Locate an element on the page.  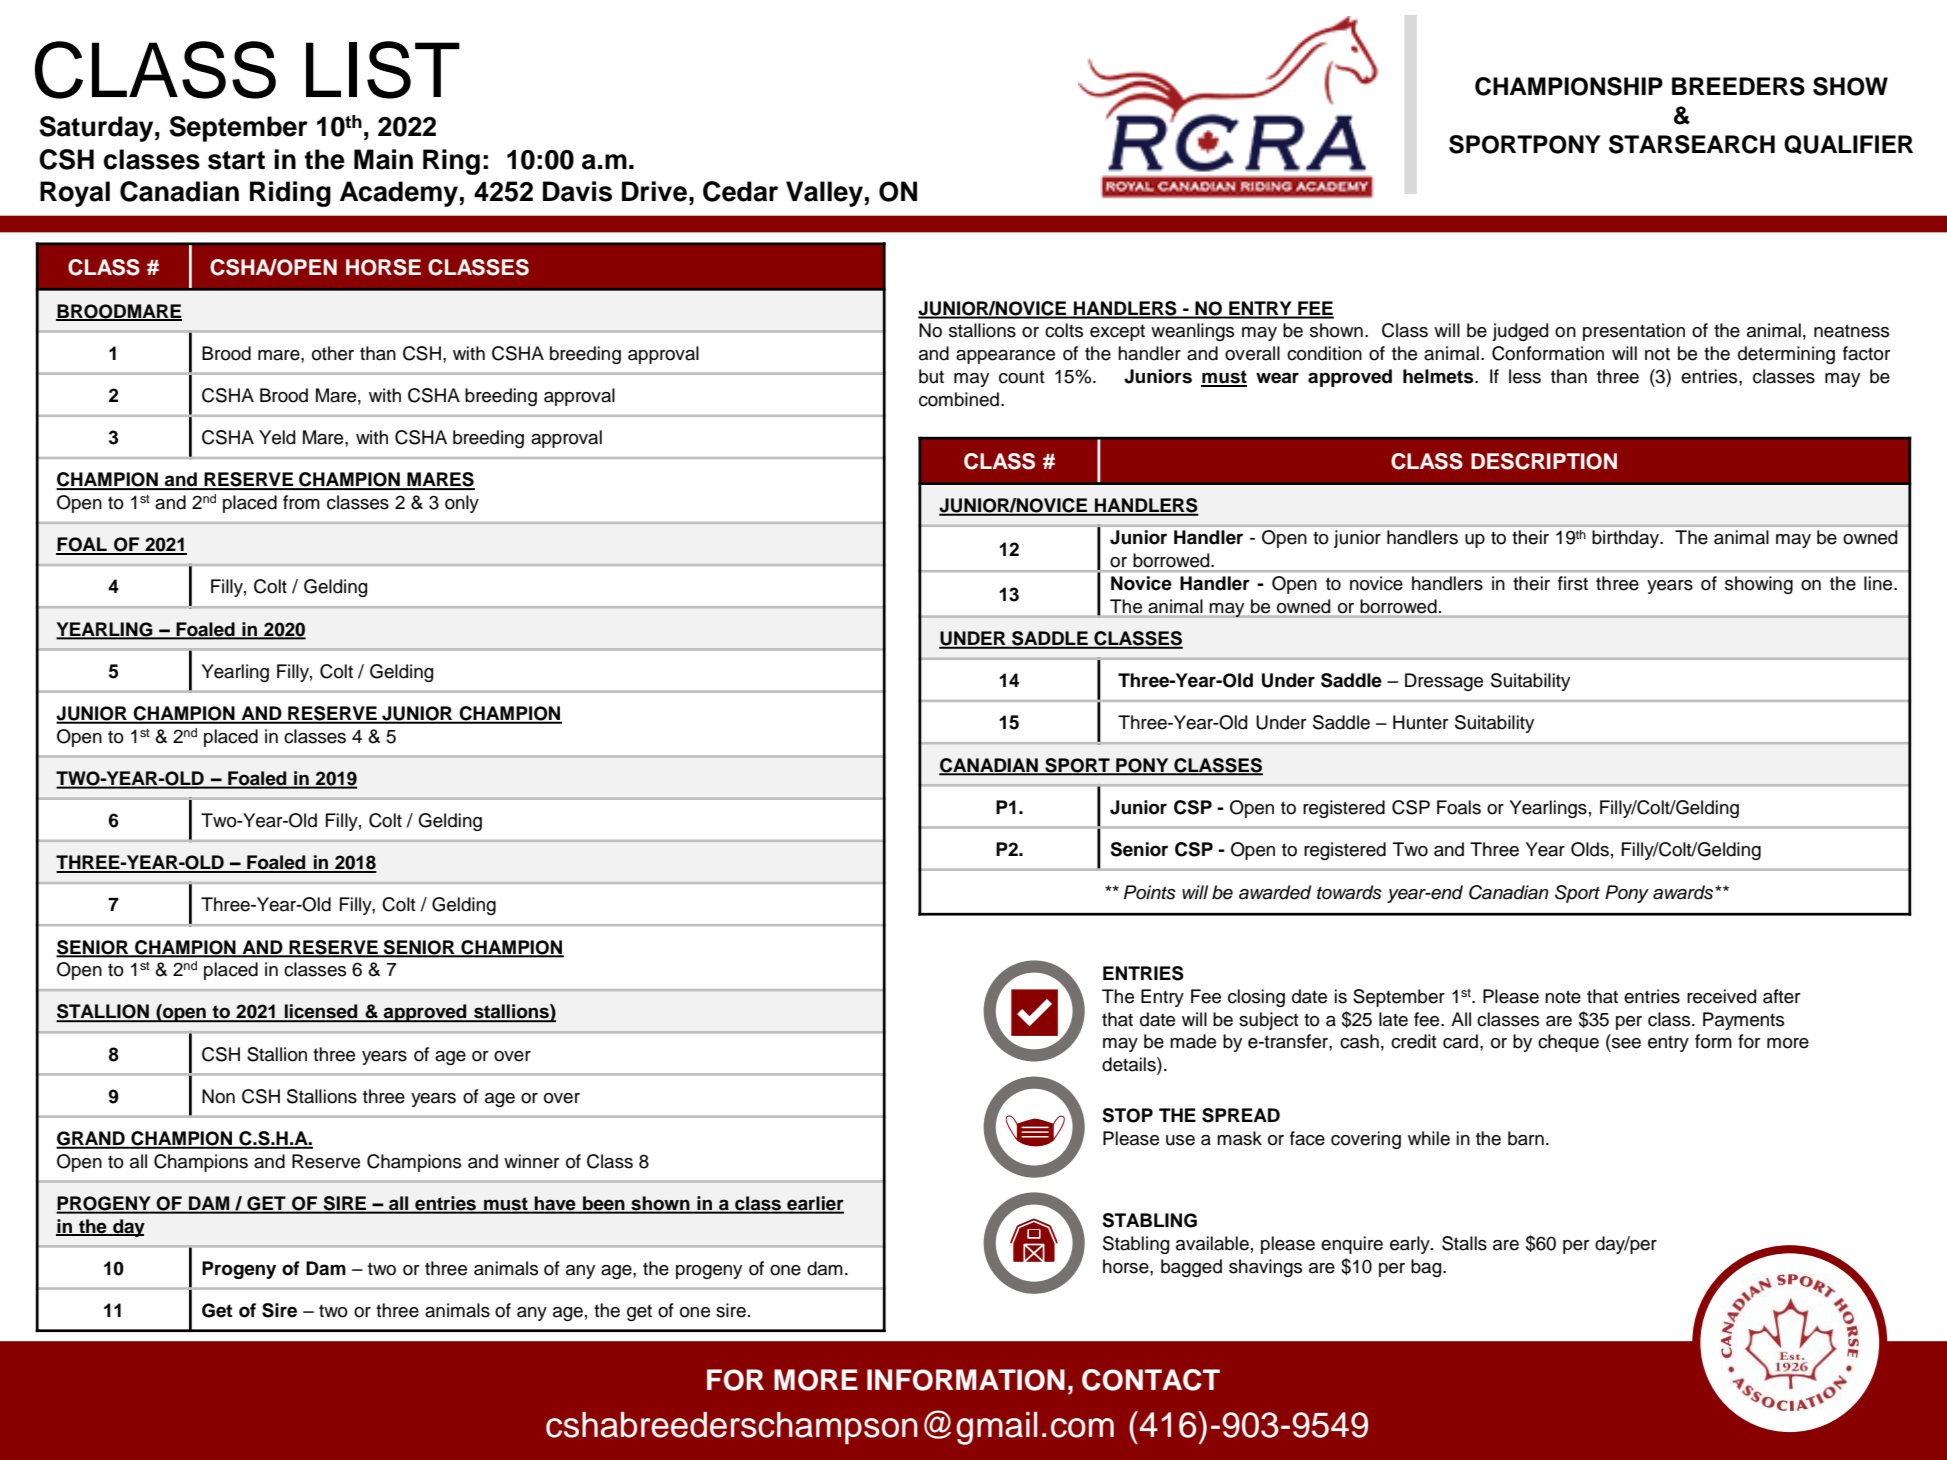
Points is located at coordinates (1150, 892).
